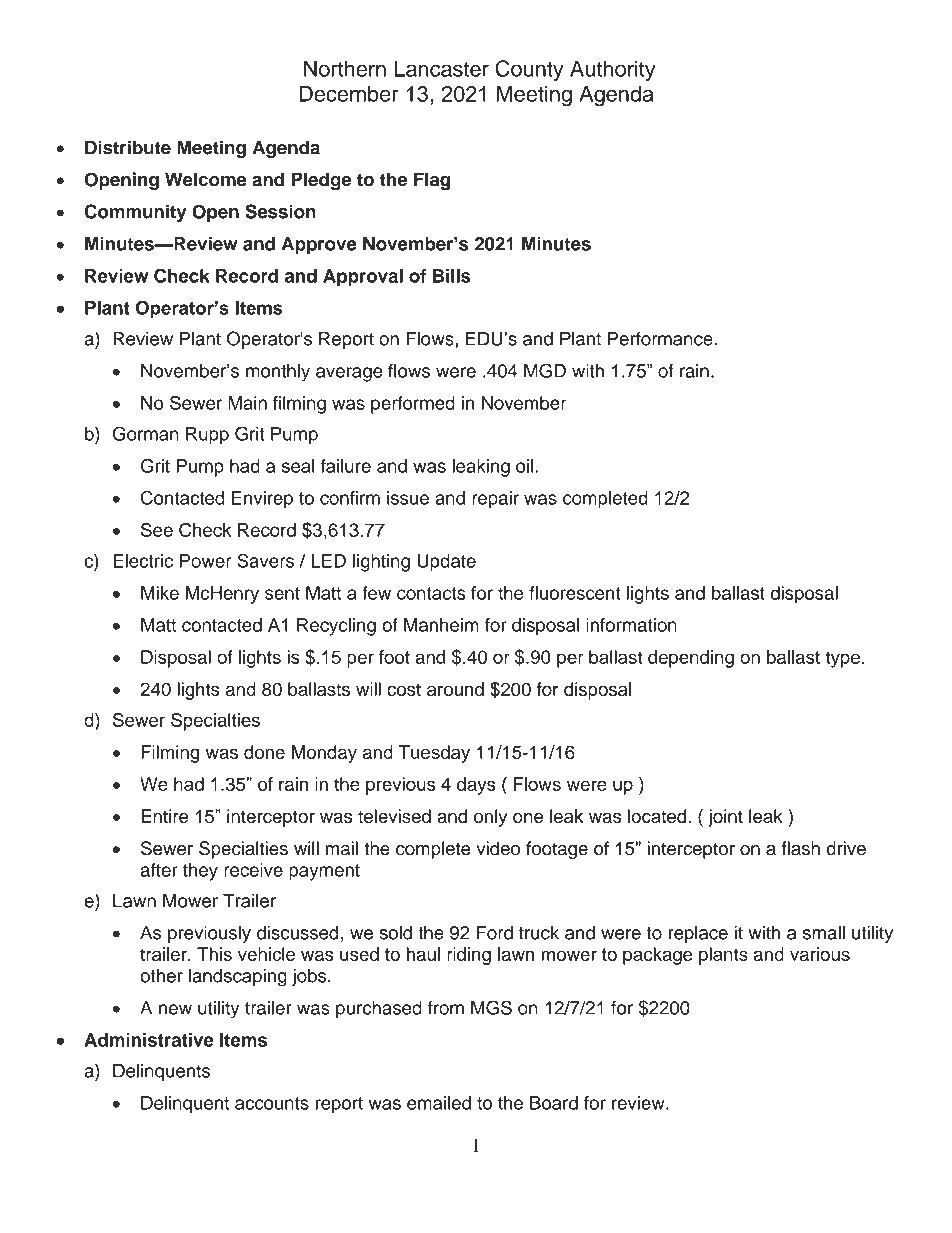 The width and height of the image is (952, 1233). Describe the element at coordinates (660, 338) in the image. I see `Performance` at that location.
